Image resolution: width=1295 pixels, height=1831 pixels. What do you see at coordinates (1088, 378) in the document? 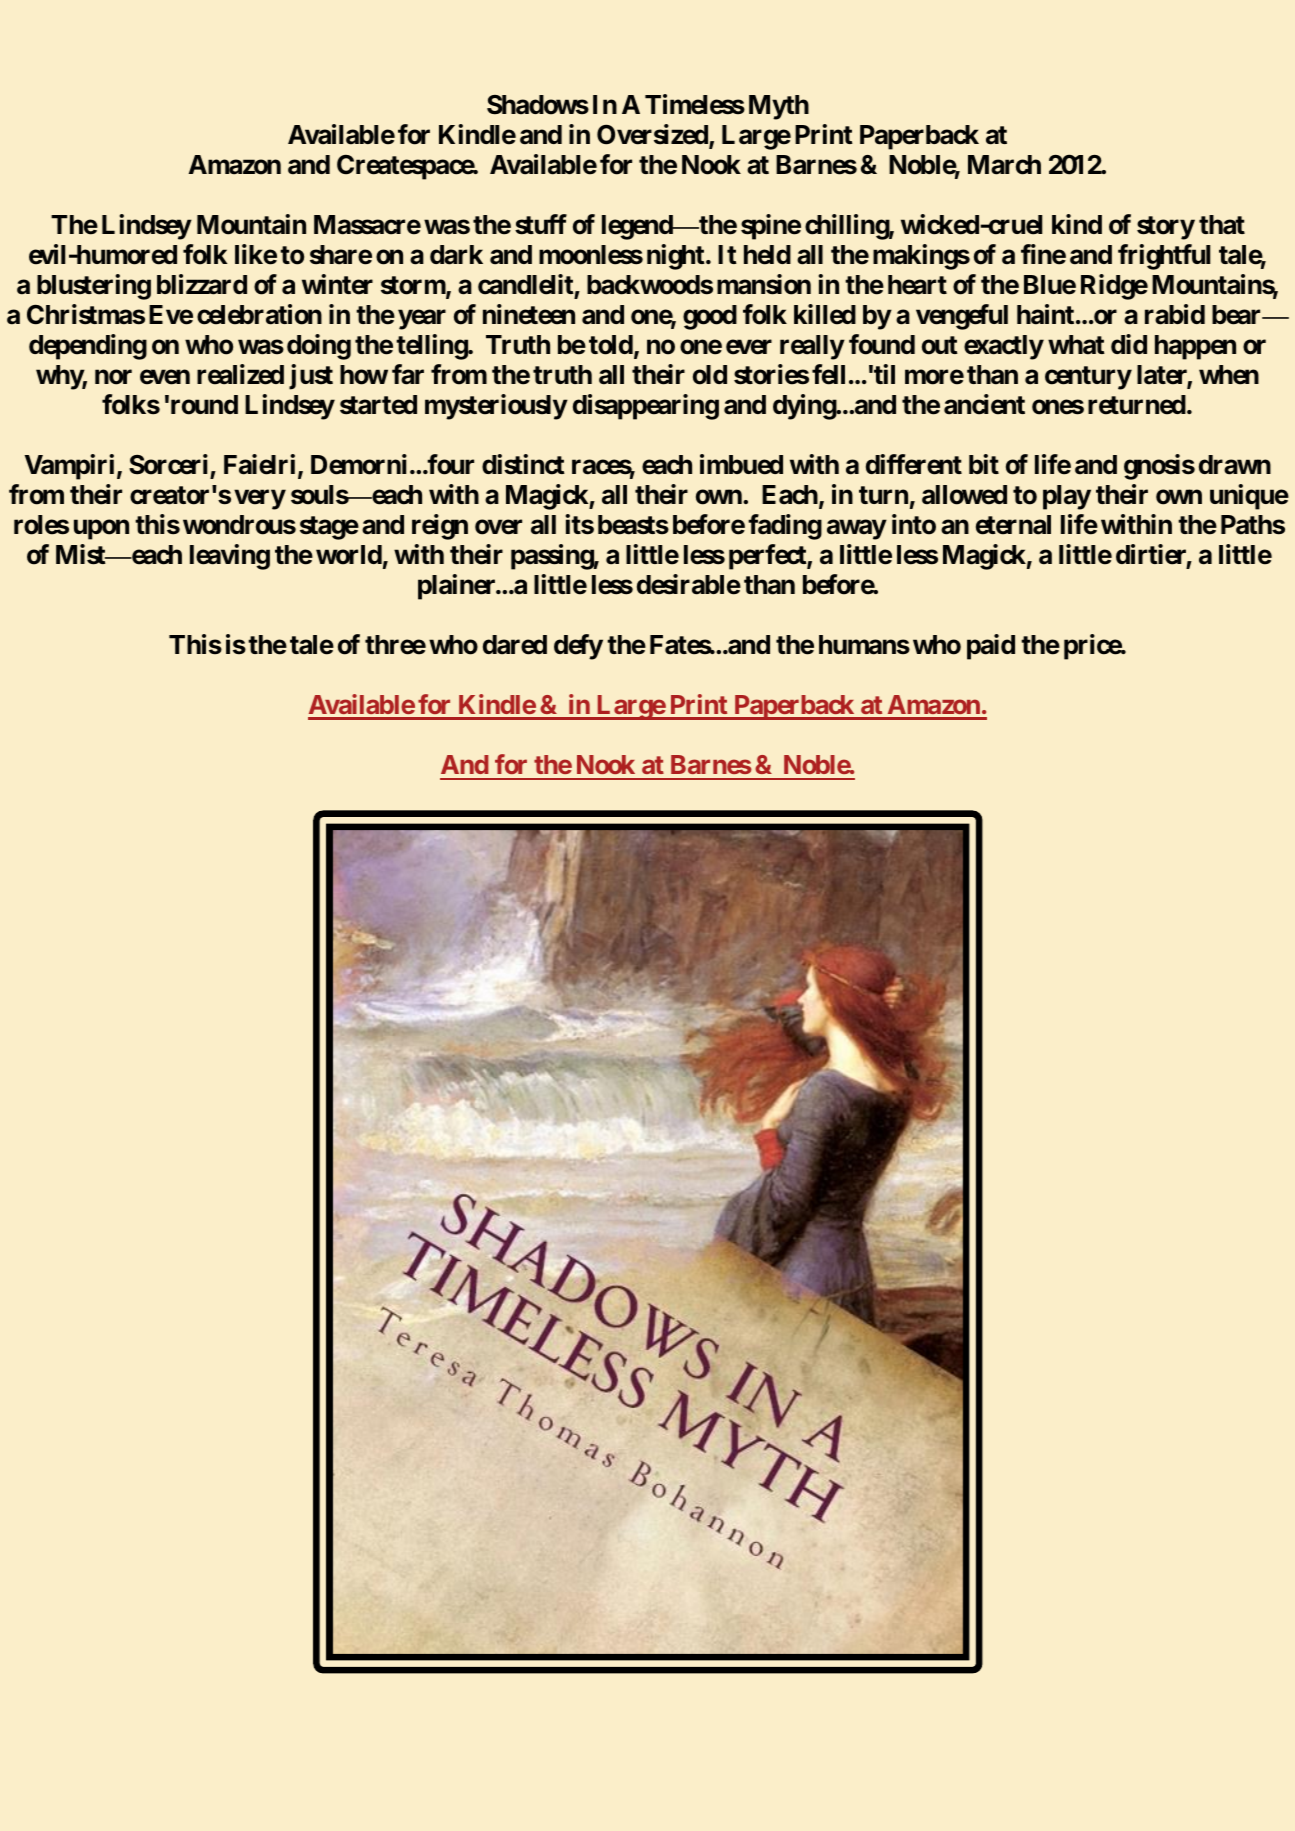
I see `century` at bounding box center [1088, 378].
